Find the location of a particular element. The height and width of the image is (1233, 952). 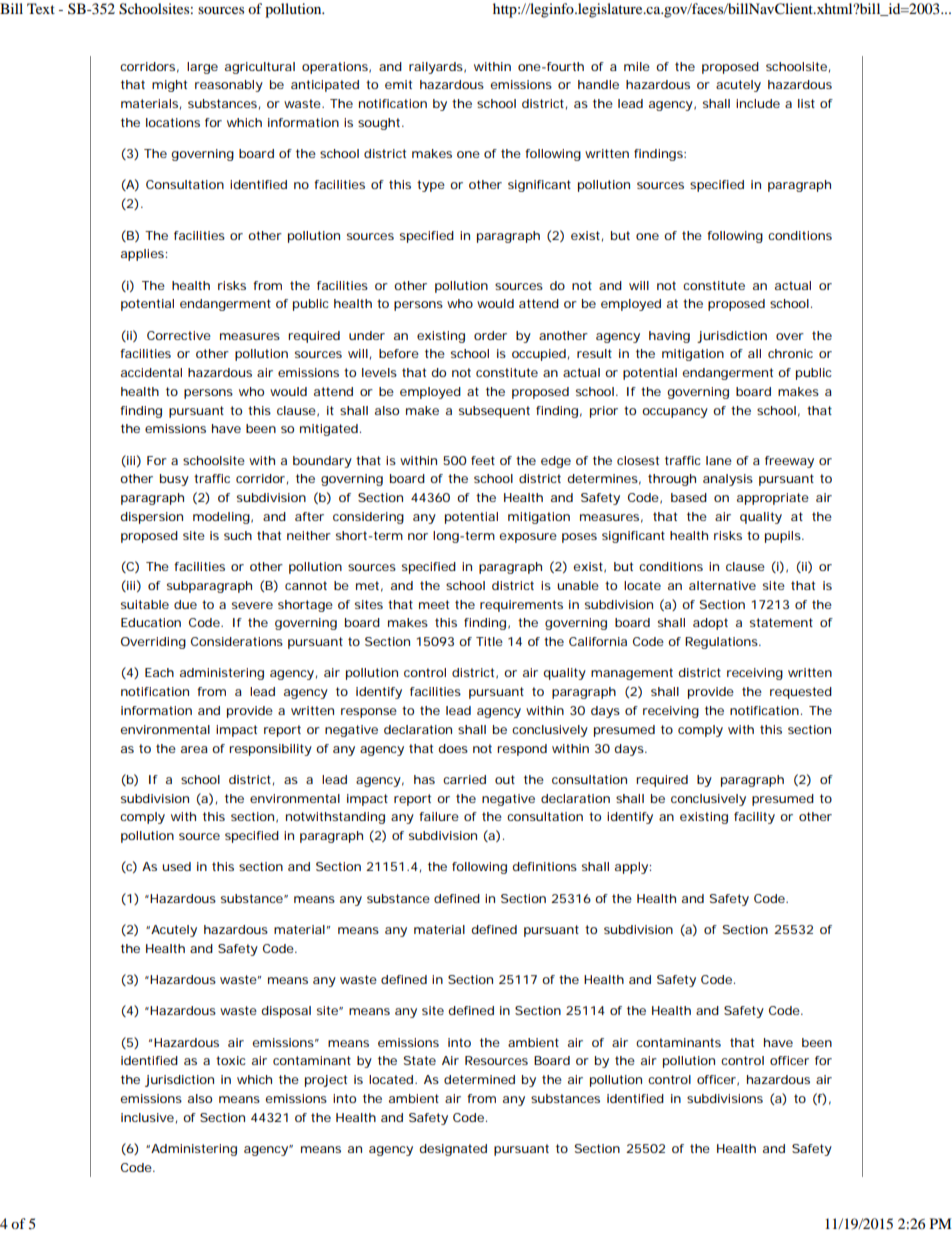

might is located at coordinates (169, 86).
